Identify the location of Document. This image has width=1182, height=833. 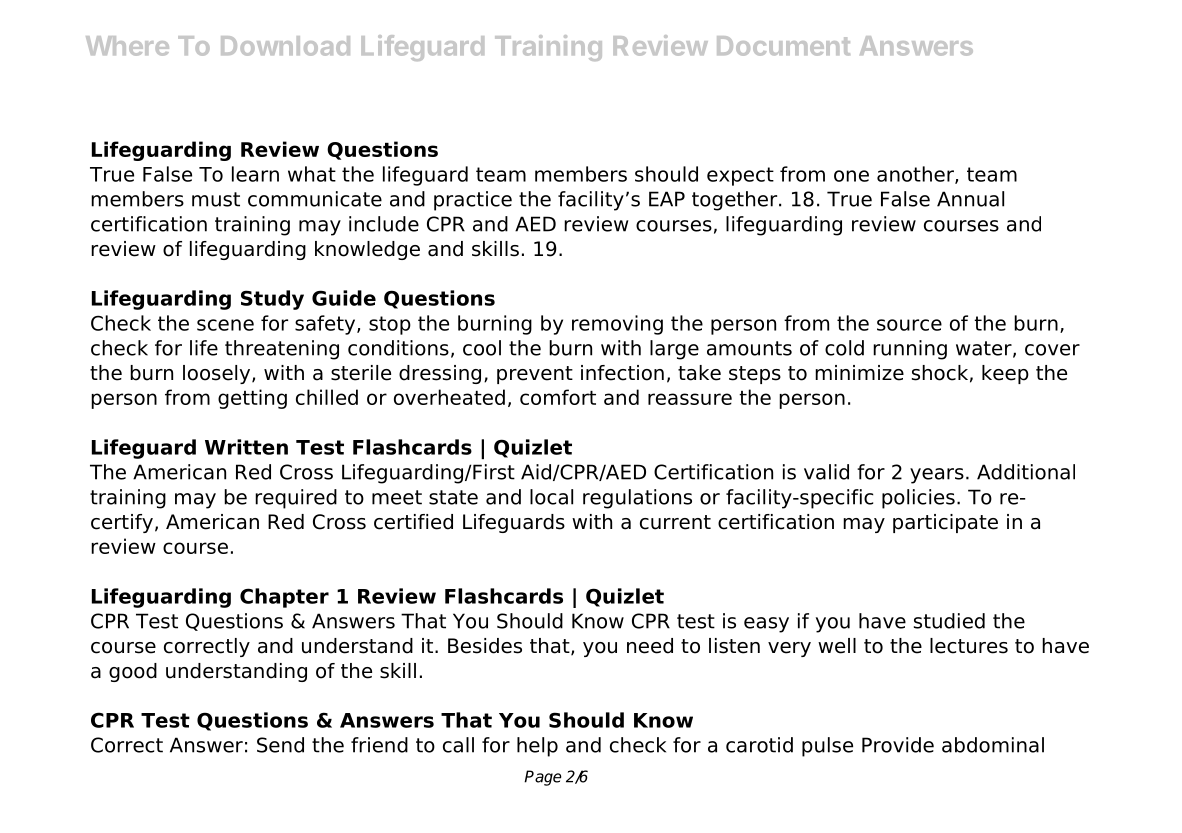
(783, 46).
